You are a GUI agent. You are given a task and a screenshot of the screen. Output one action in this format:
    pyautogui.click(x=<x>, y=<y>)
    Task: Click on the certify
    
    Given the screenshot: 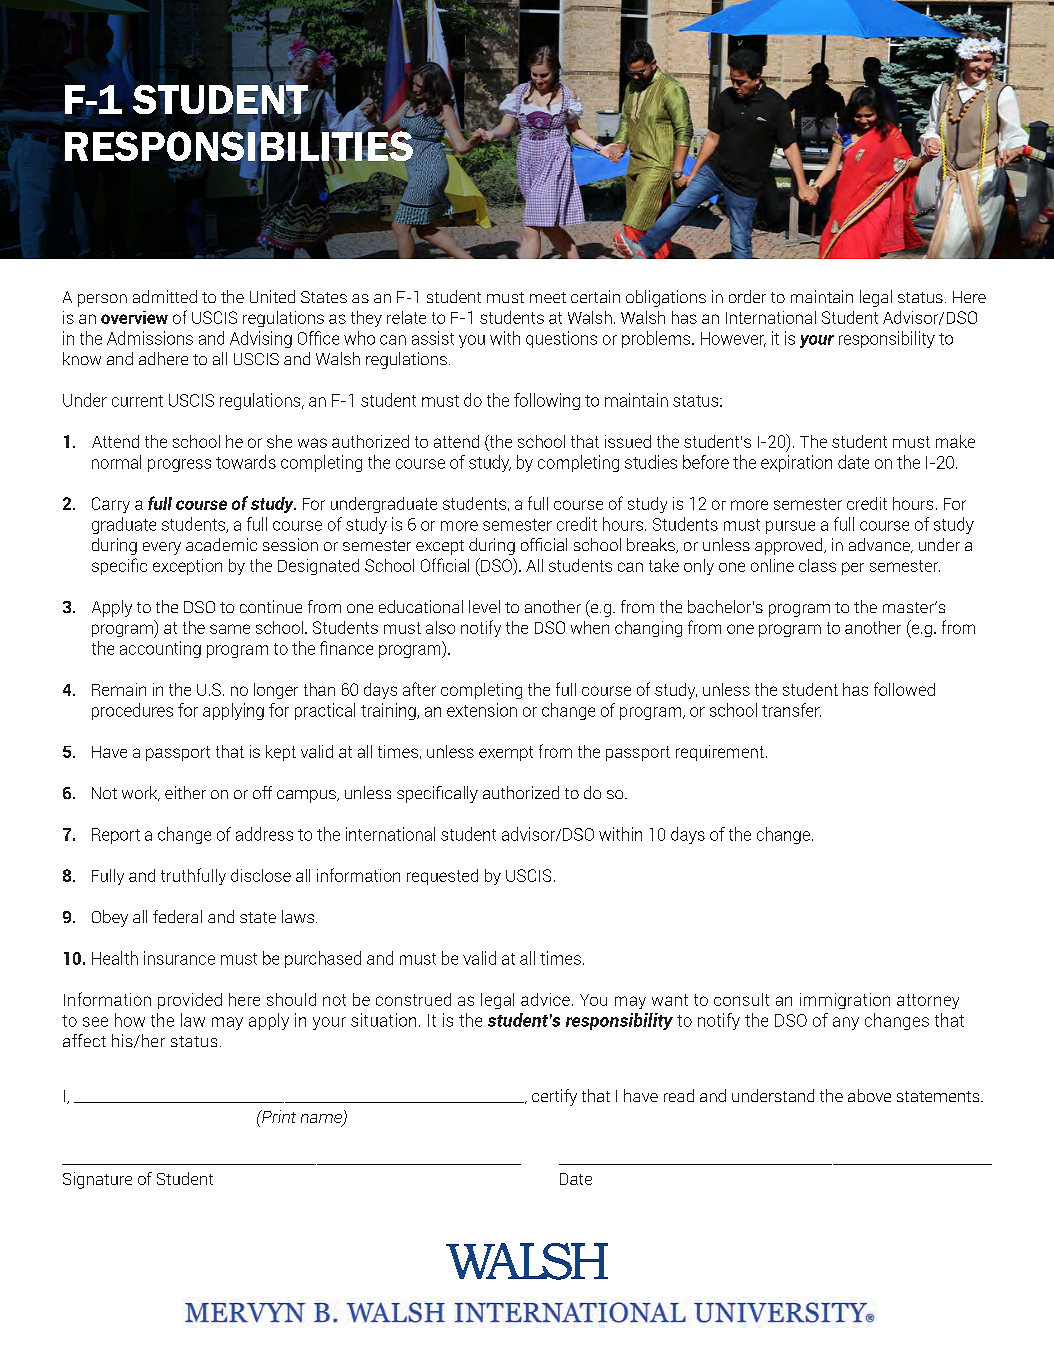 What is the action you would take?
    pyautogui.click(x=554, y=1097)
